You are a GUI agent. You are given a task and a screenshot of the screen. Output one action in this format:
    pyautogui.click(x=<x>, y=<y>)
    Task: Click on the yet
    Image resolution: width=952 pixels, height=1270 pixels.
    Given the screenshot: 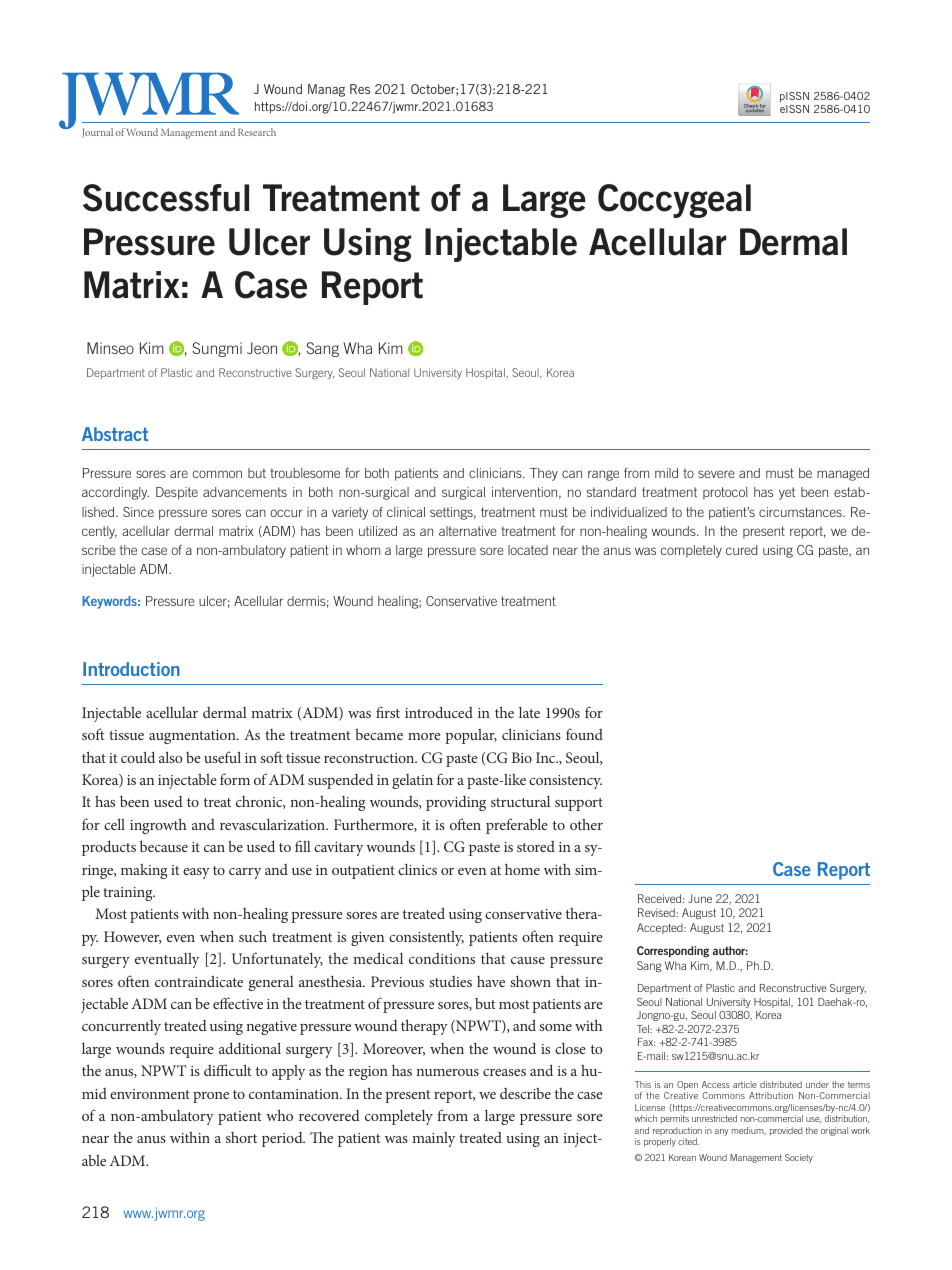 What is the action you would take?
    pyautogui.click(x=787, y=493)
